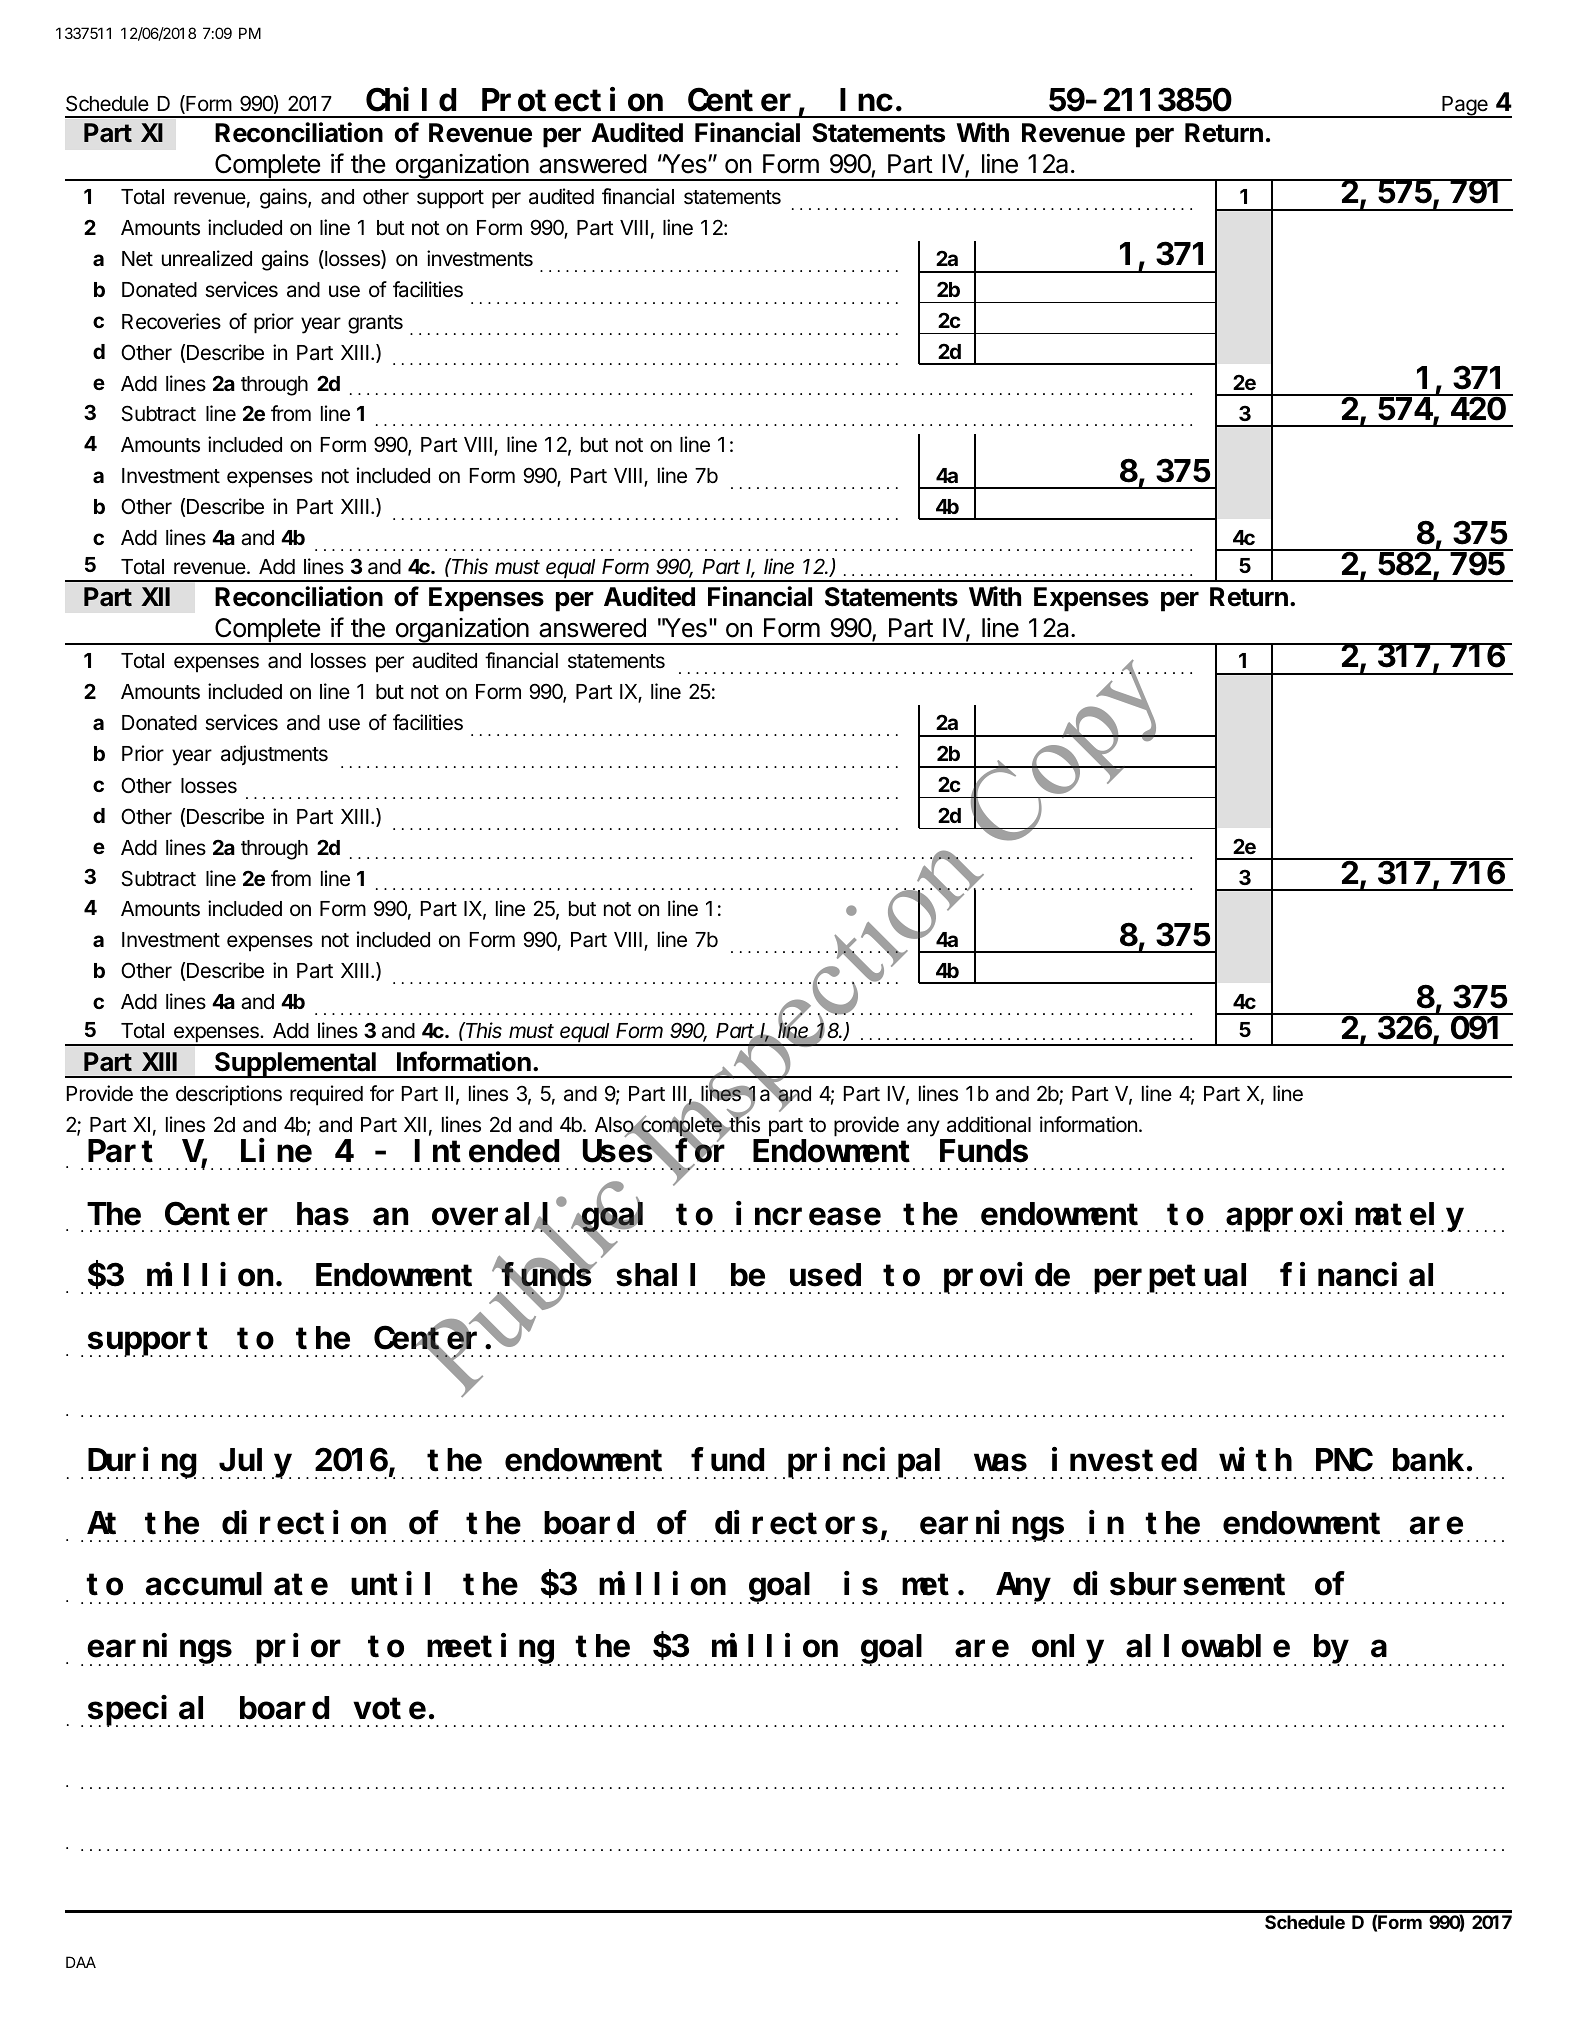 The width and height of the image is (1578, 2042). Describe the element at coordinates (295, 1065) in the image. I see `Supplemental` at that location.
